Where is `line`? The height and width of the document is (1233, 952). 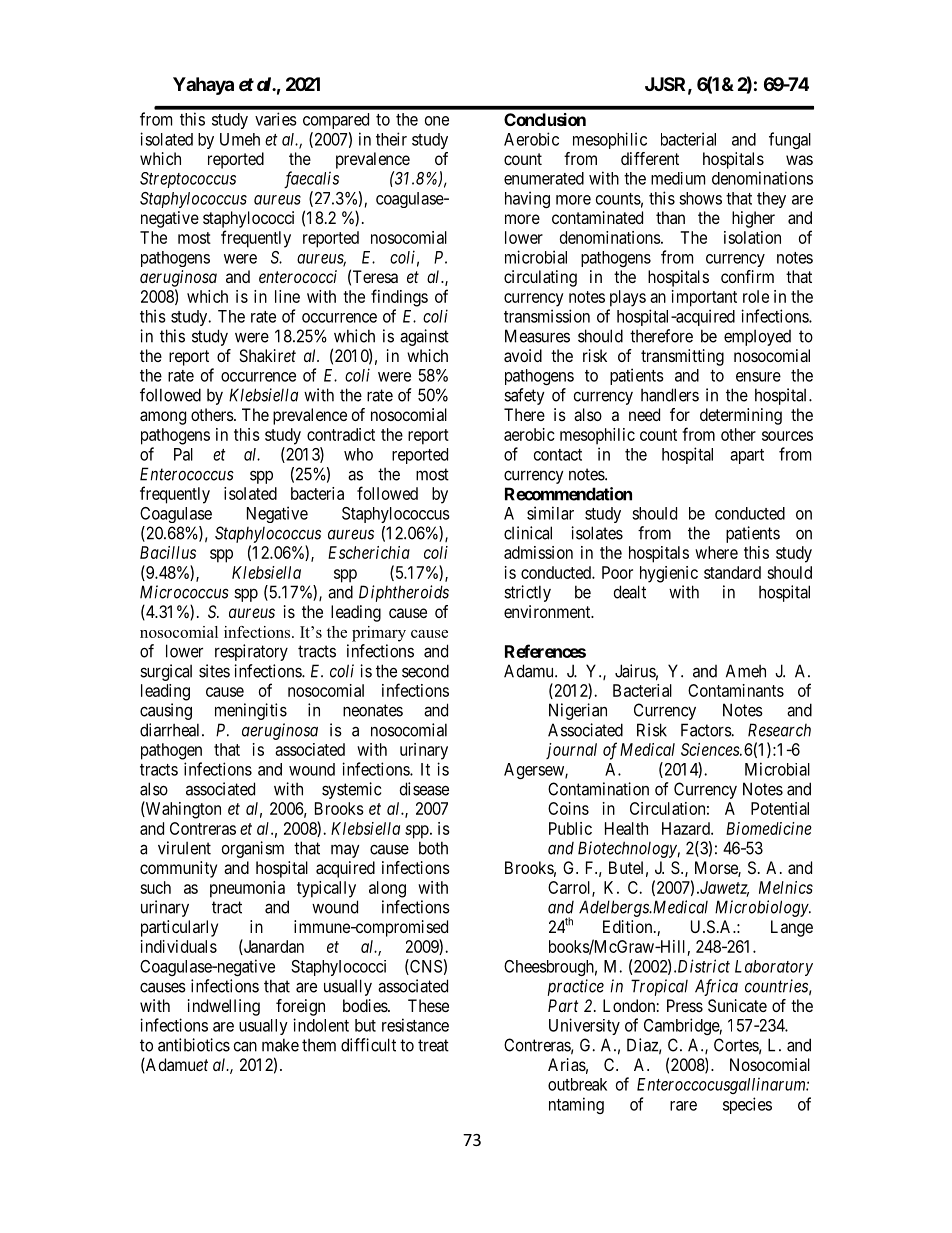 line is located at coordinates (287, 296).
